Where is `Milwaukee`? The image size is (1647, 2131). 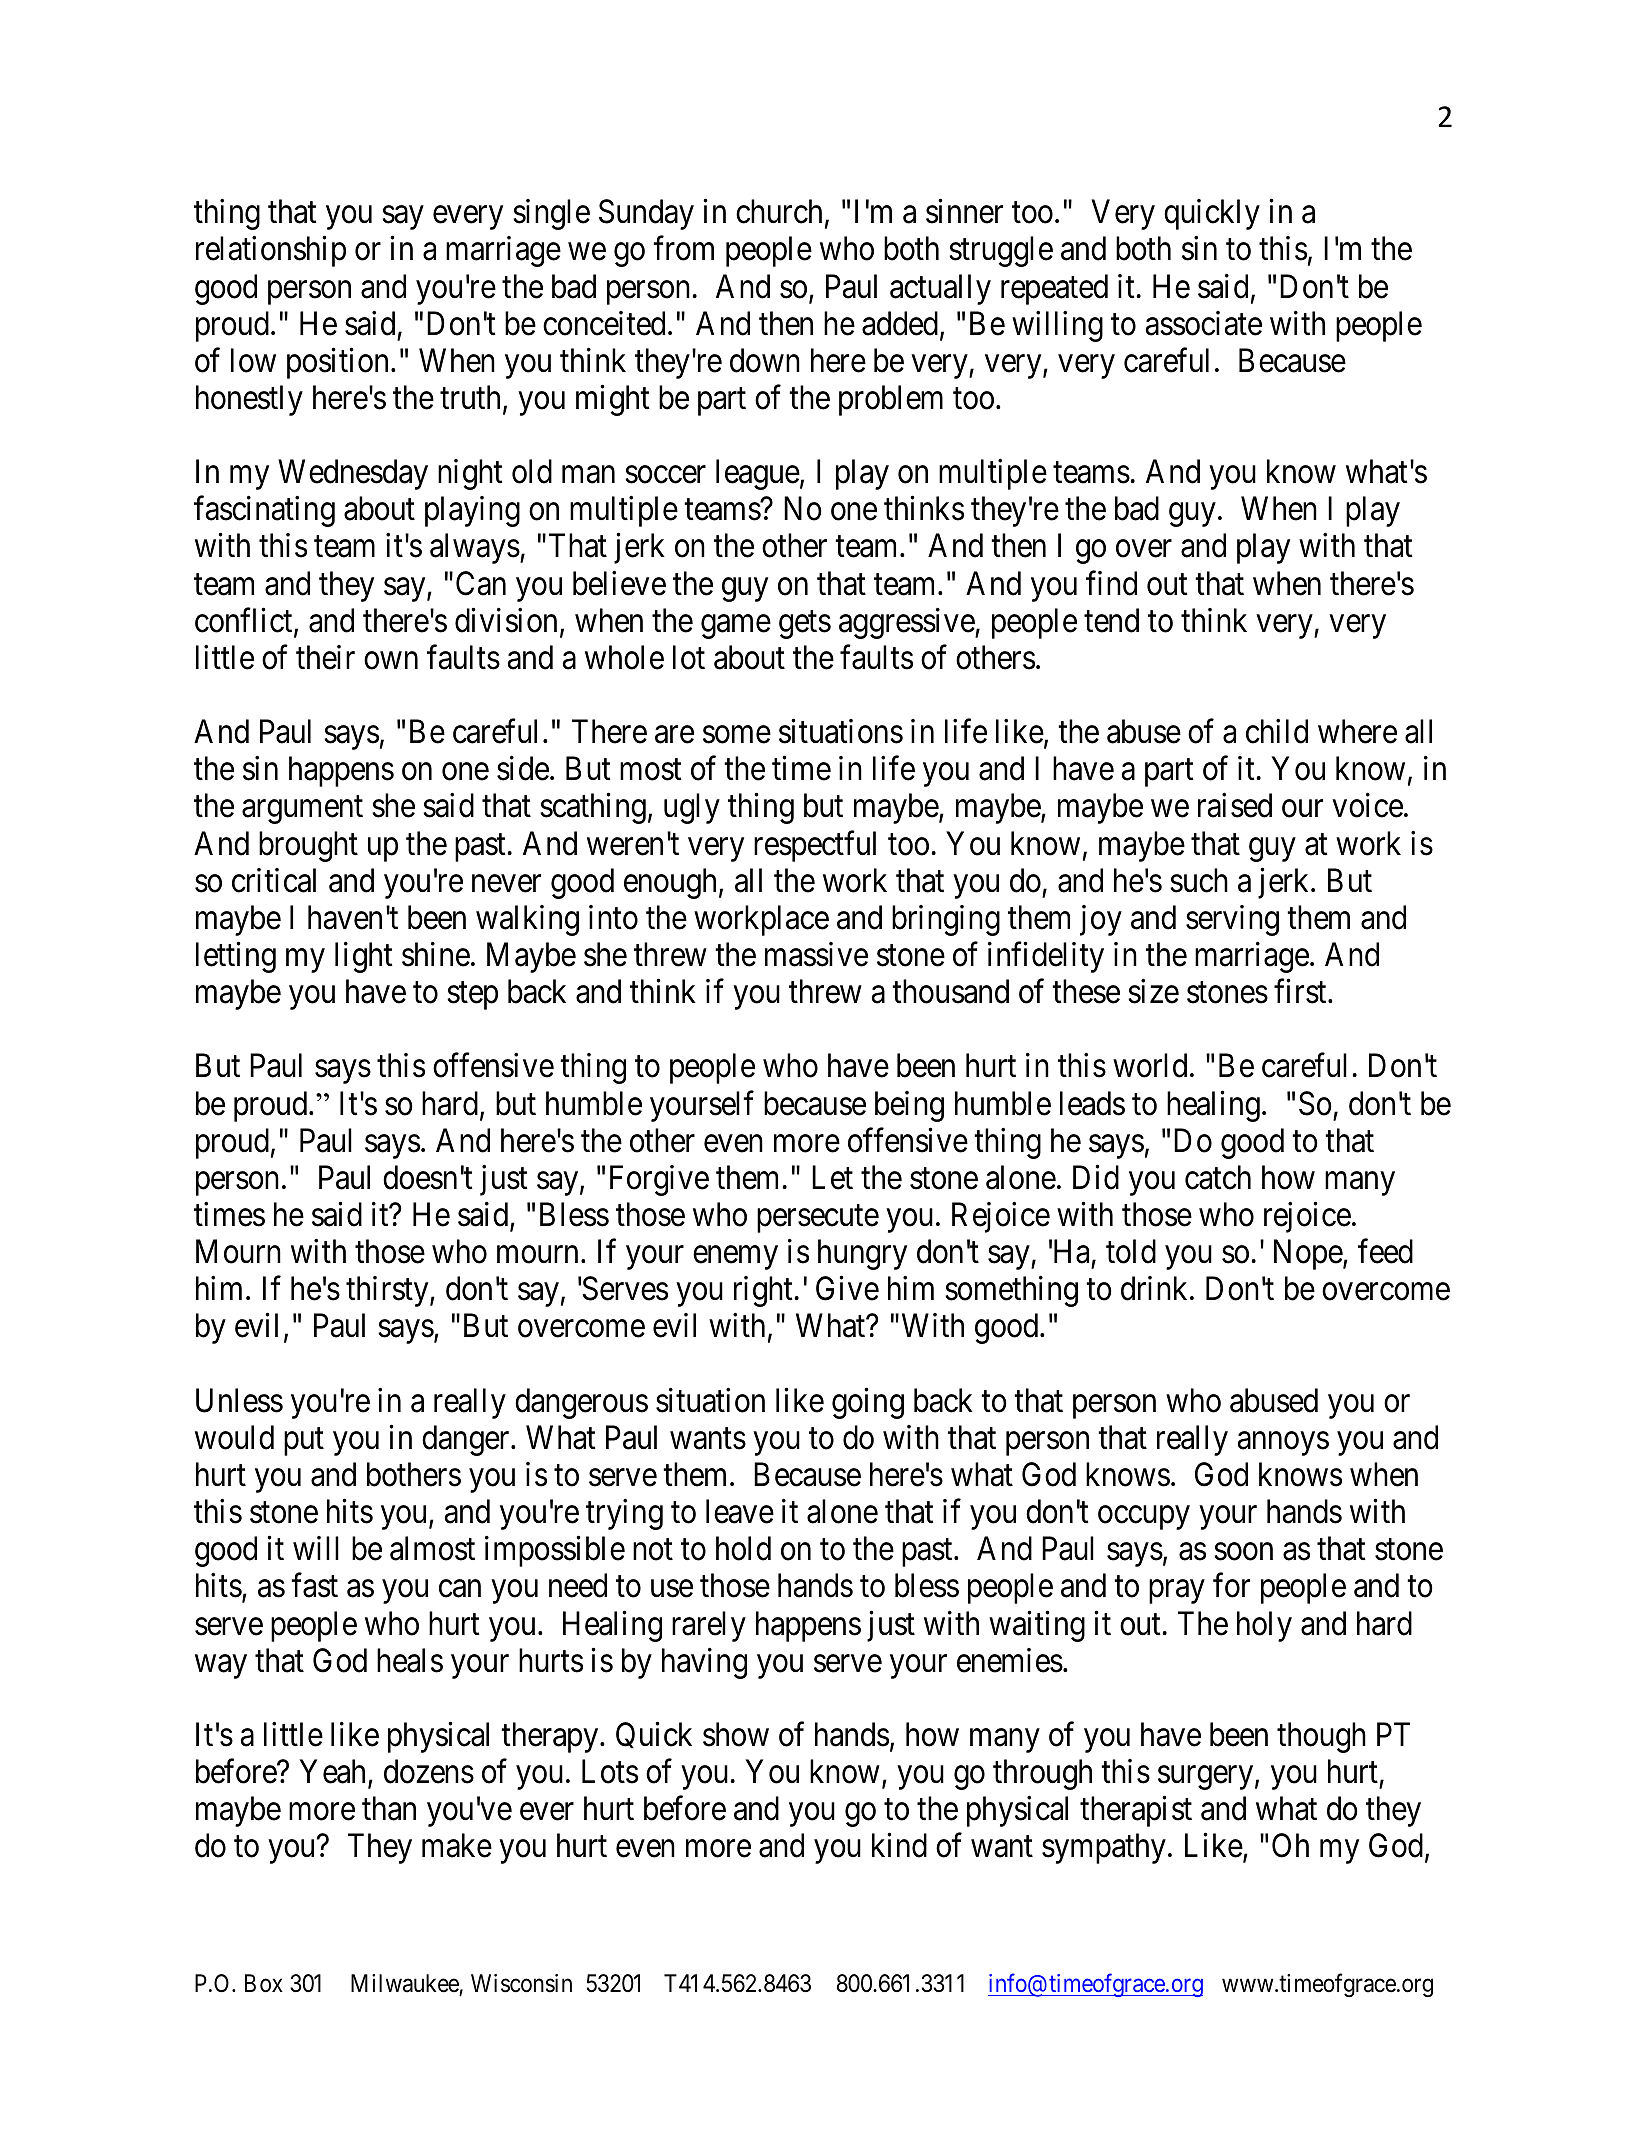
Milwaukee is located at coordinates (405, 1983).
